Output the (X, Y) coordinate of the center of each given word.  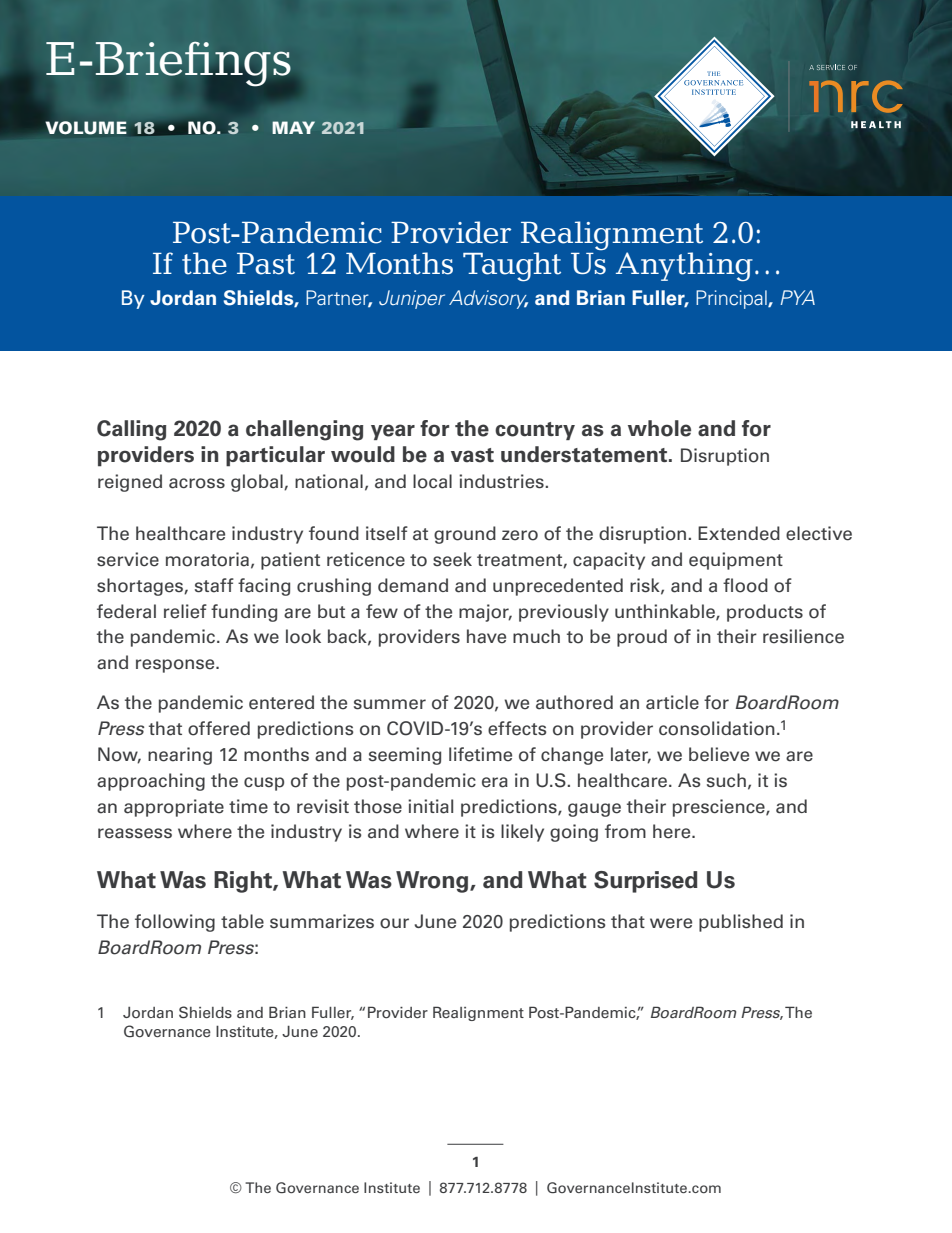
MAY (293, 127)
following (175, 923)
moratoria (207, 559)
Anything (684, 267)
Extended (739, 533)
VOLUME (86, 128)
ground (465, 535)
